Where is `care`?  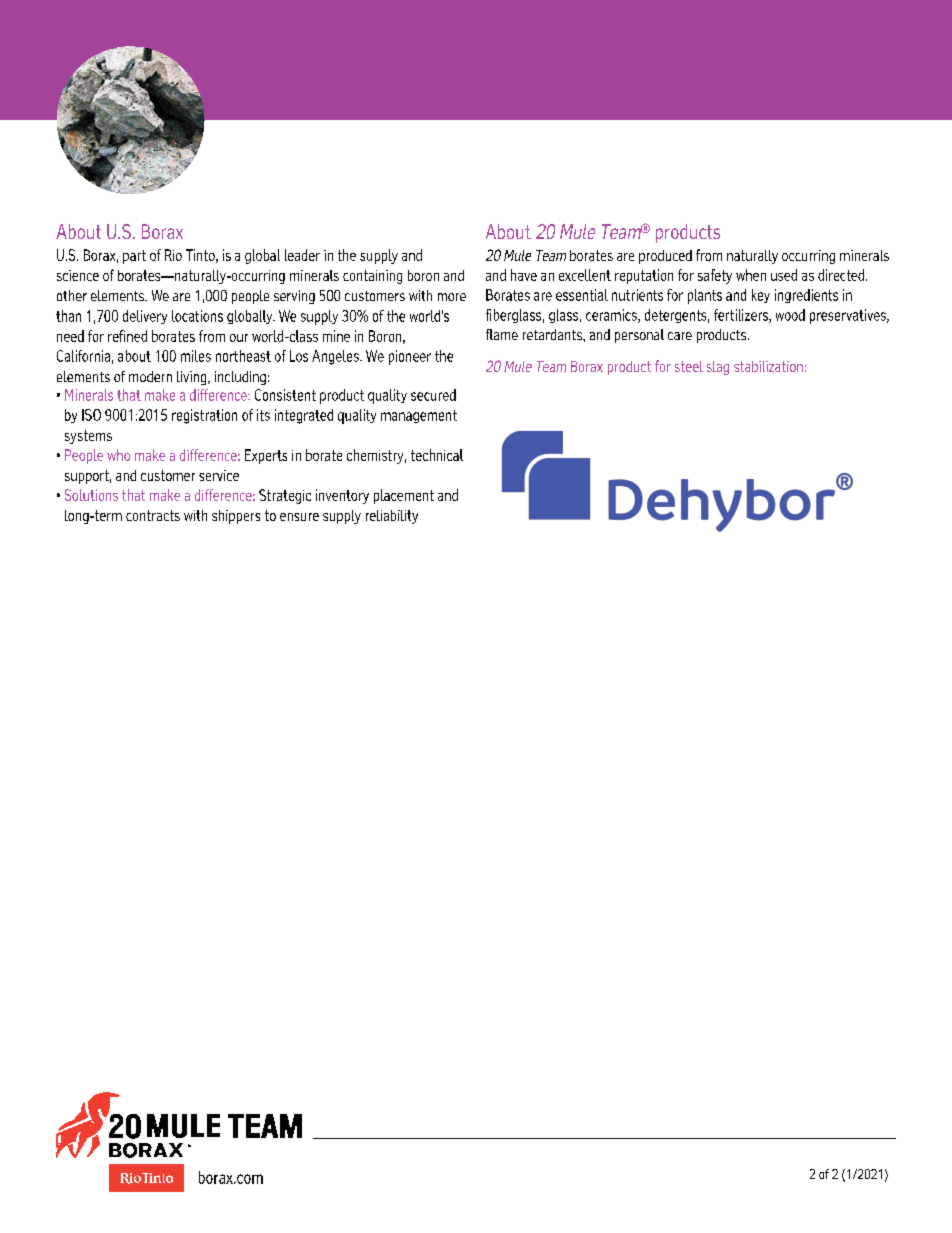
care is located at coordinates (680, 336).
